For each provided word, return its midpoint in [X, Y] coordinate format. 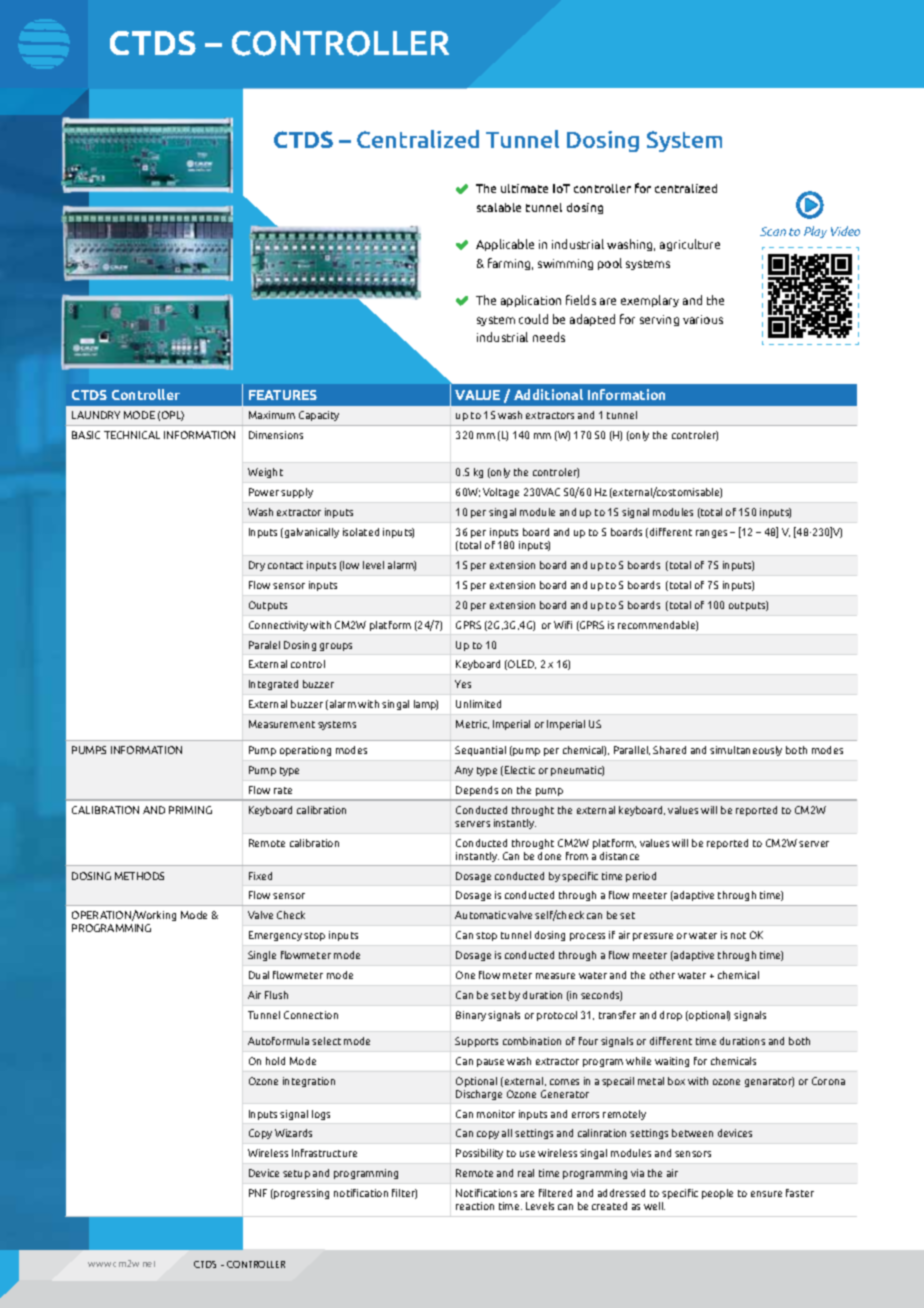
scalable [499, 207]
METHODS [139, 876]
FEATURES [283, 395]
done [549, 856]
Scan [773, 231]
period [641, 877]
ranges [711, 534]
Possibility [479, 1154]
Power [264, 492]
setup [296, 1174]
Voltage [501, 493]
